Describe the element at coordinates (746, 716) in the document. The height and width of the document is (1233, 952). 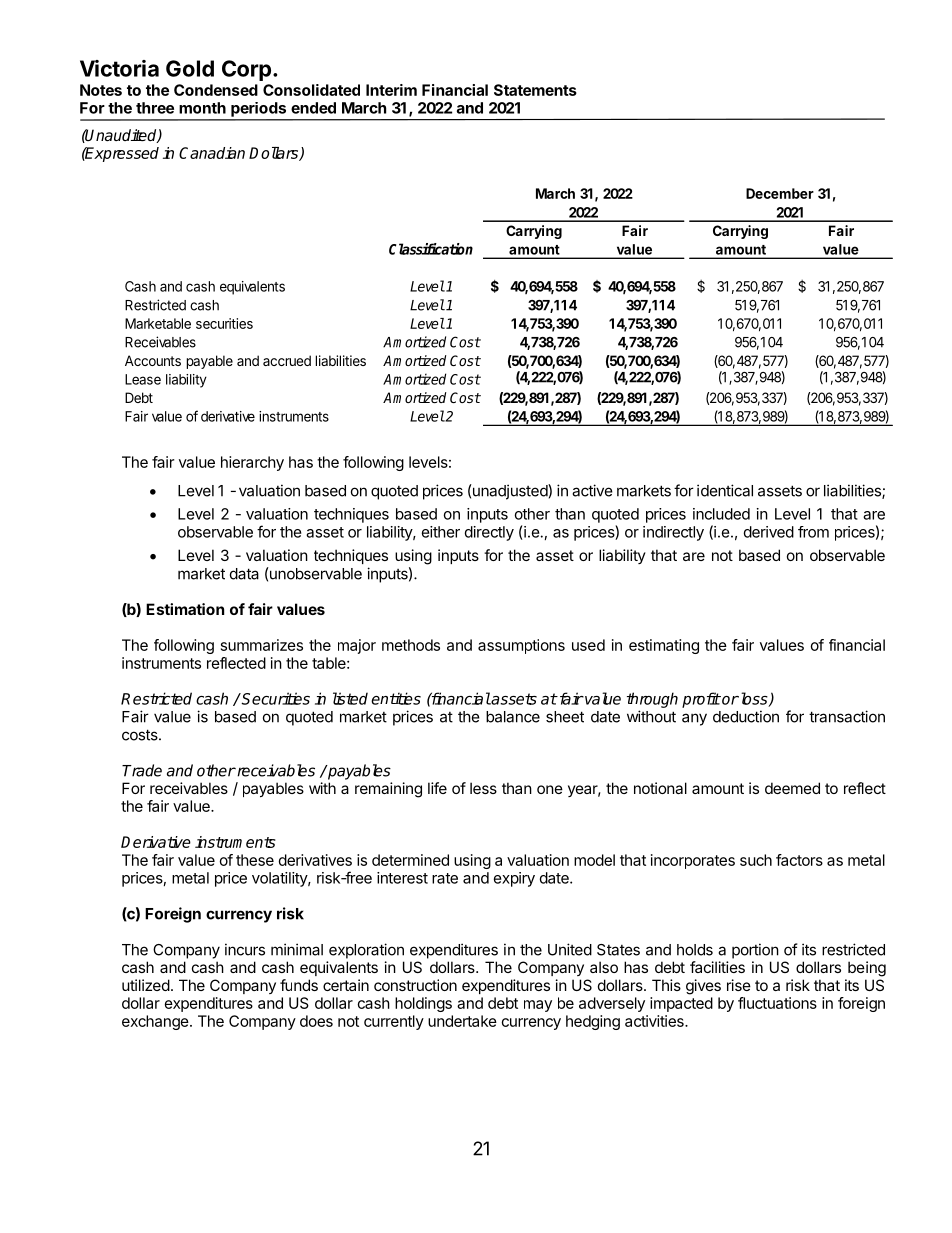
I see `deduction` at that location.
